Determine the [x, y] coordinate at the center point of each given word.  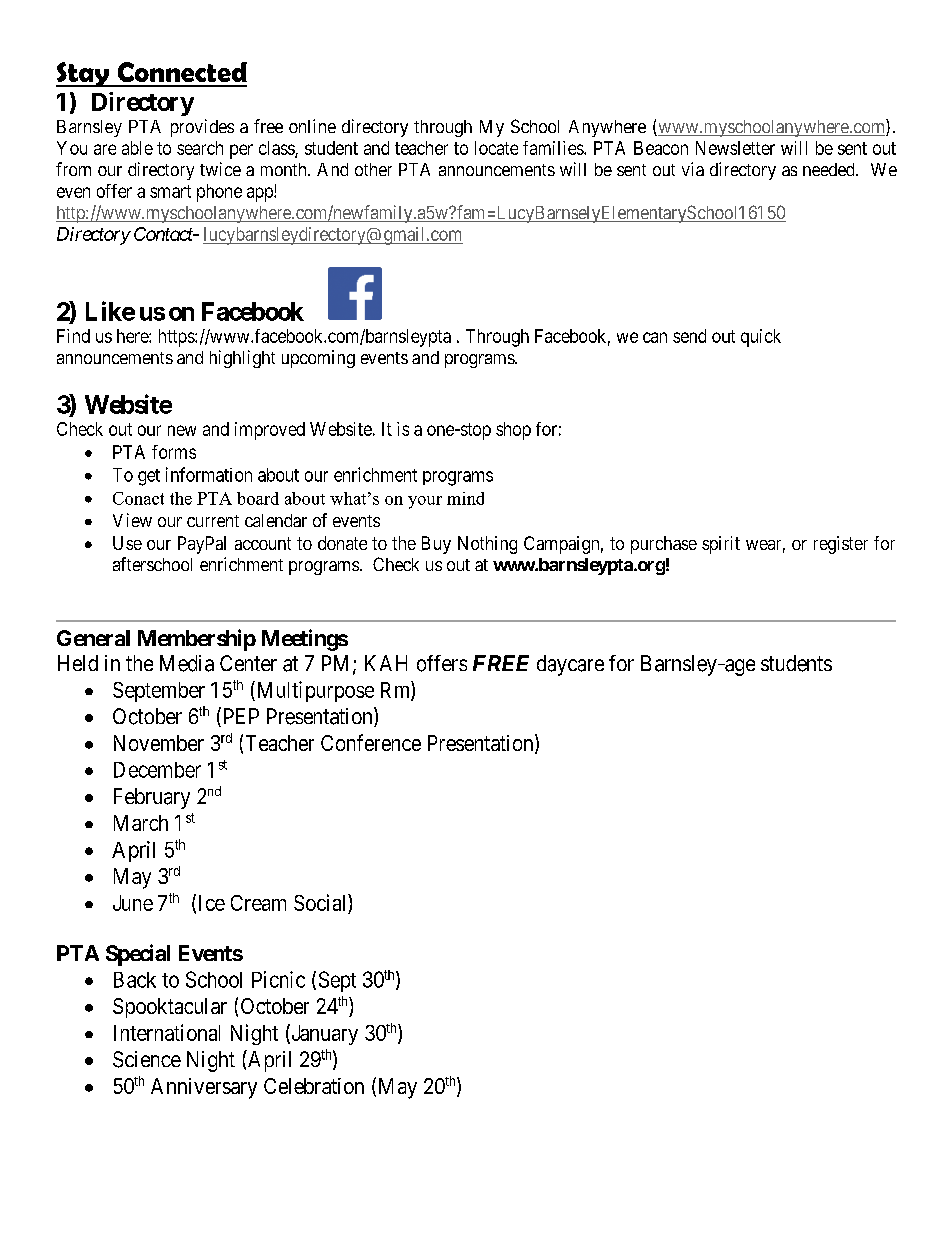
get [149, 477]
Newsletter [735, 148]
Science [147, 1059]
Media [187, 663]
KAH [386, 663]
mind [465, 498]
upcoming [318, 359]
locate [496, 148]
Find [73, 336]
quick [761, 338]
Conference [371, 742]
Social [321, 902]
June [133, 903]
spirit [721, 545]
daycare [570, 665]
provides [202, 128]
